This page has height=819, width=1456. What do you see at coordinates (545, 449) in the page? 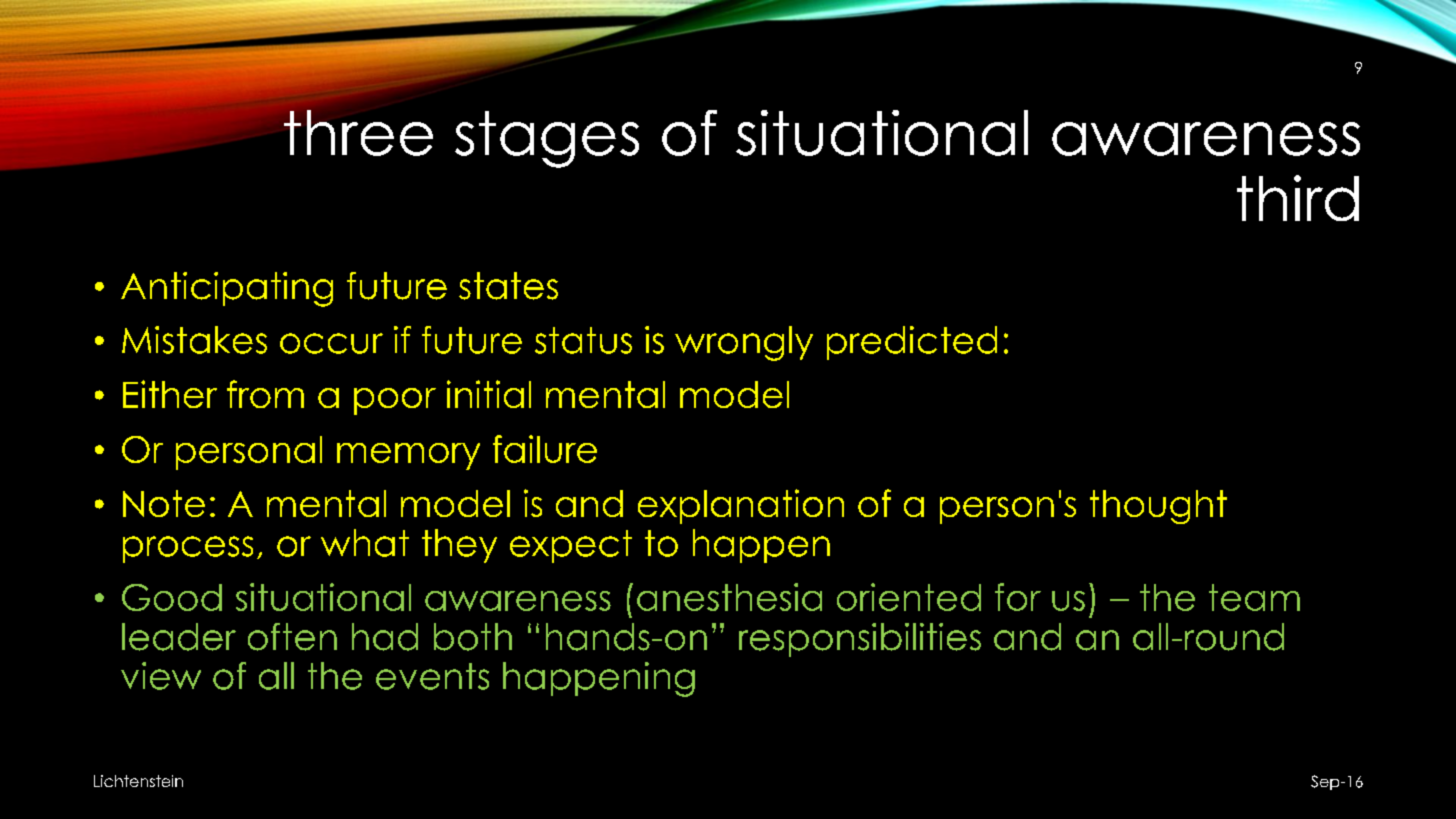
I see `failure` at bounding box center [545, 449].
